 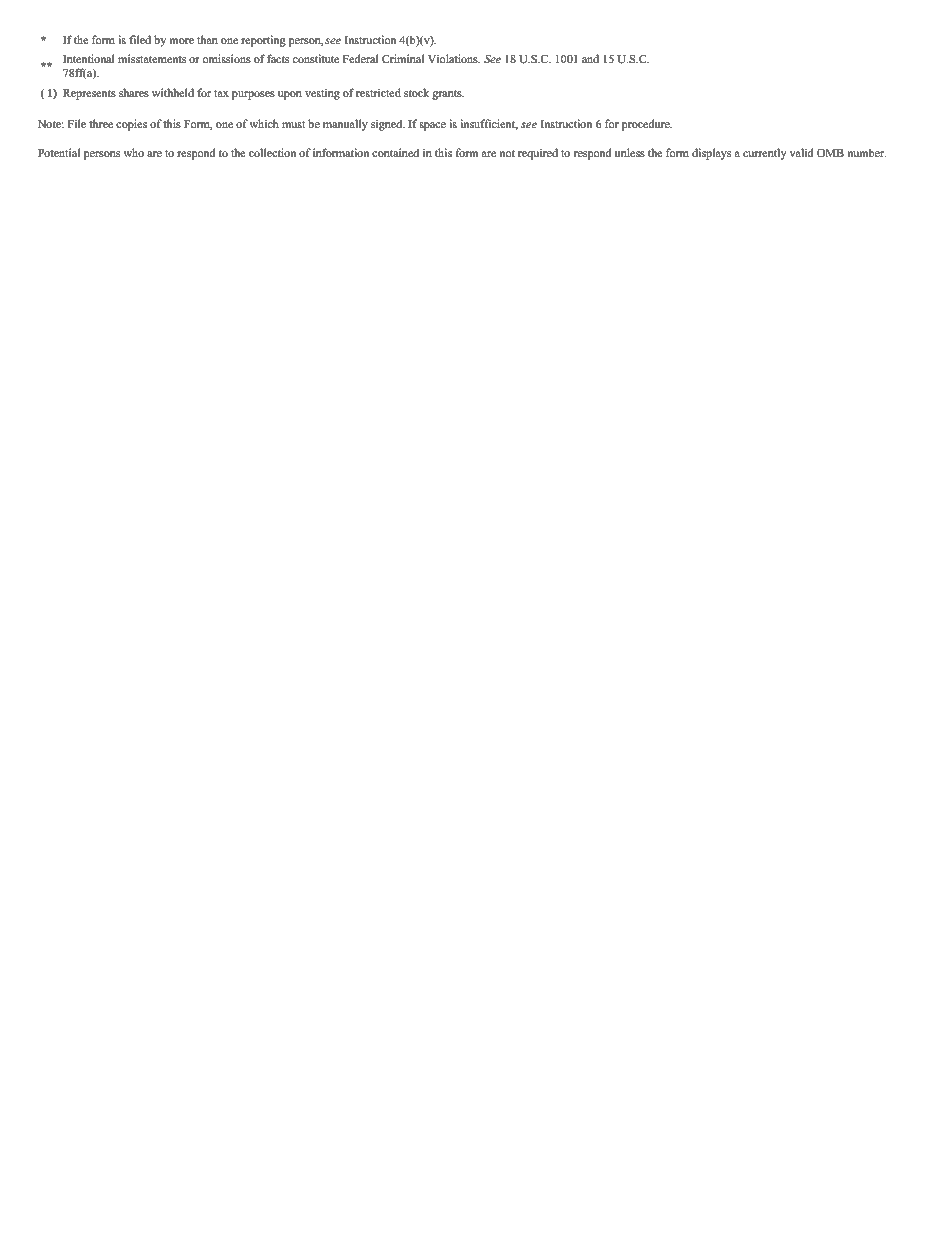 I want to click on more, so click(x=182, y=41).
